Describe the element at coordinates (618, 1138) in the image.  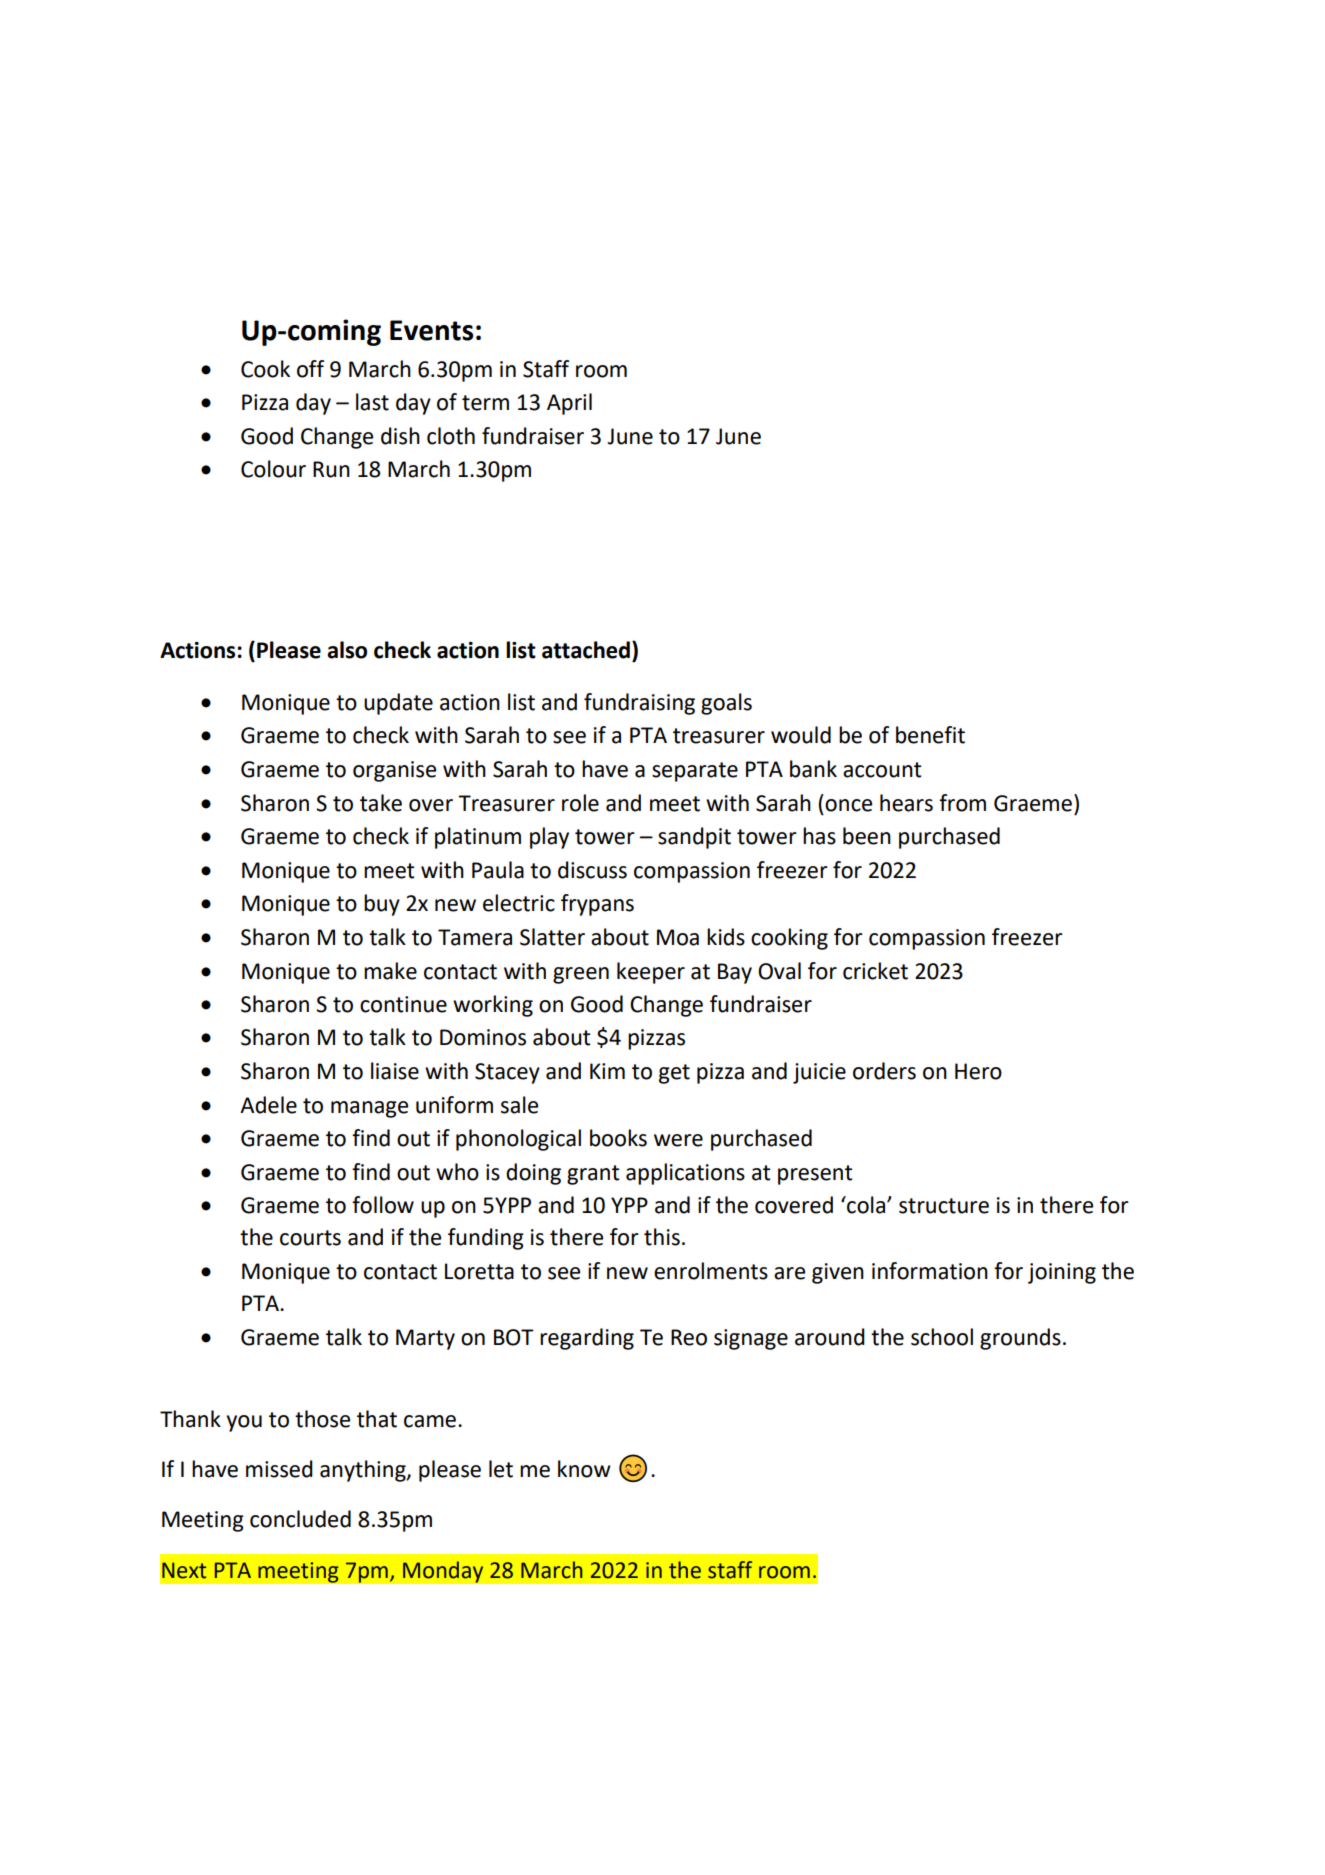
I see `books` at that location.
